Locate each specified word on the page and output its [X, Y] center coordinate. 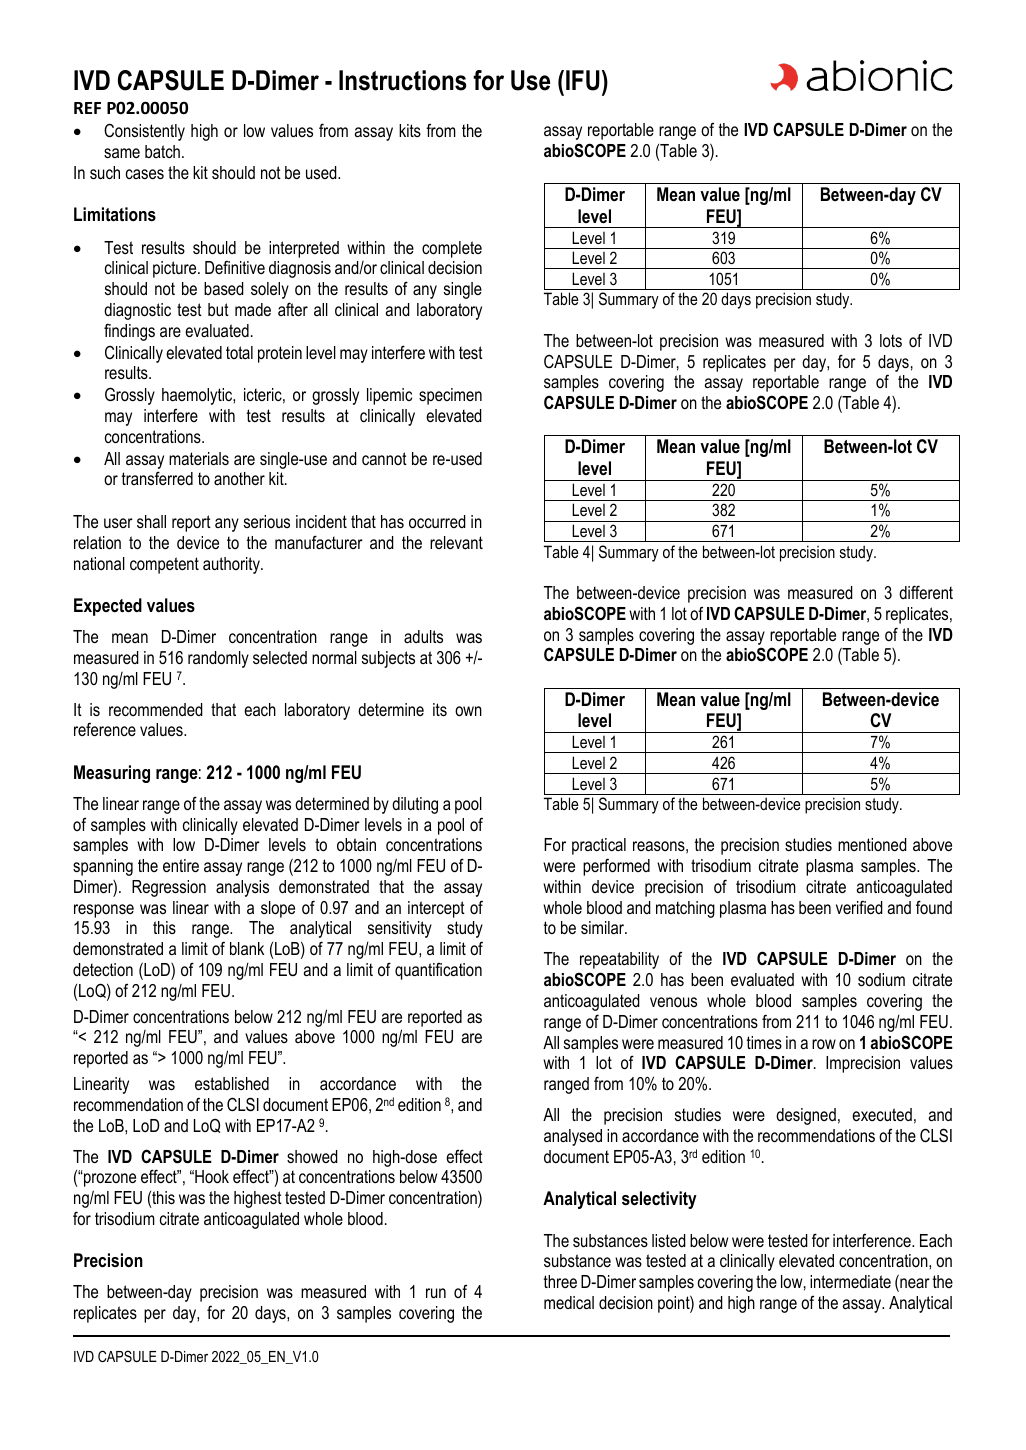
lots [891, 341]
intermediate [850, 1281]
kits [410, 130]
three [560, 1281]
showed [312, 1156]
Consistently [144, 132]
